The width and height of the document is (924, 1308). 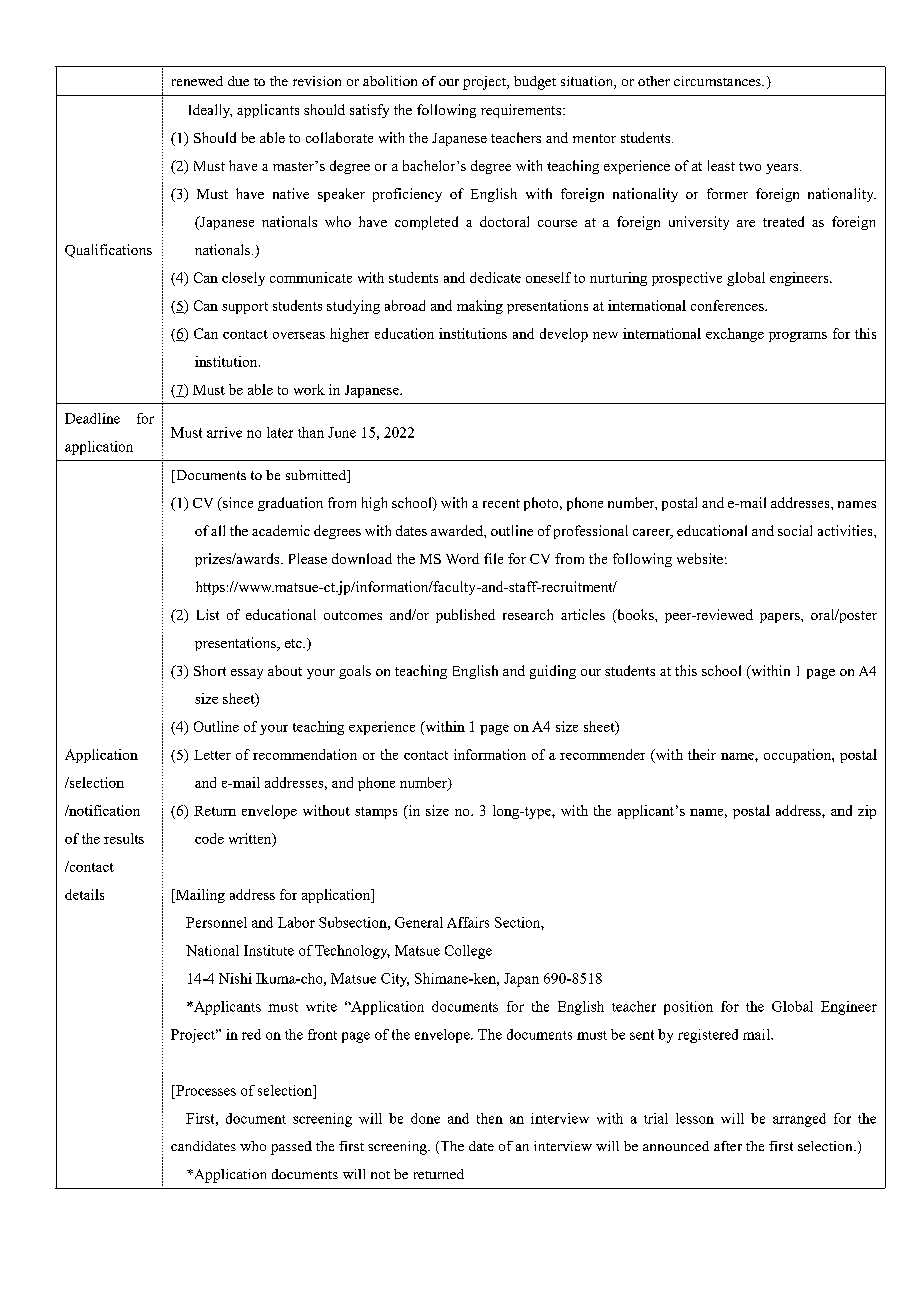 What do you see at coordinates (210, 111) in the document?
I see `Ideally` at bounding box center [210, 111].
